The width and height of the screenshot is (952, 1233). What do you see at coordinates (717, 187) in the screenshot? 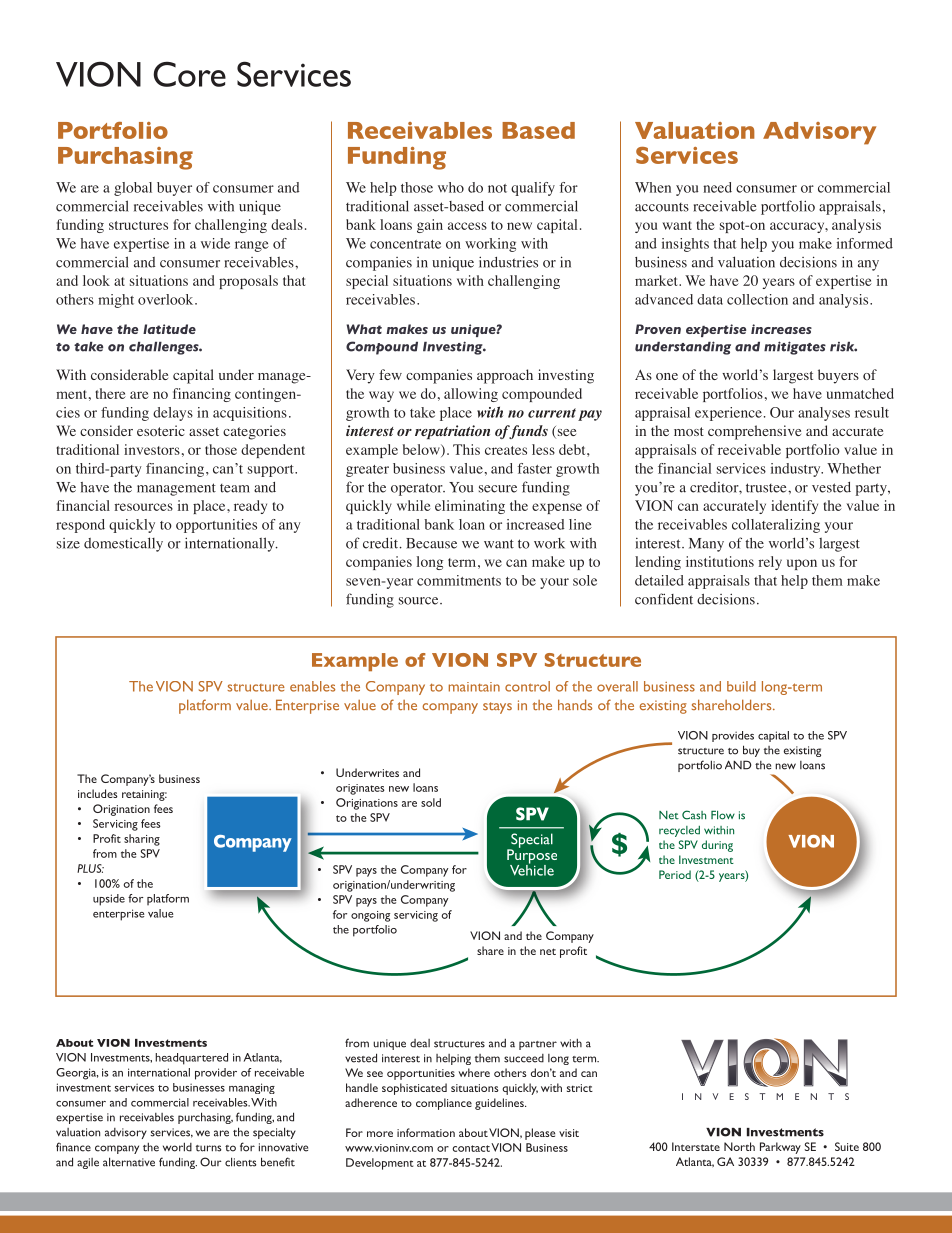
I see `need` at bounding box center [717, 187].
